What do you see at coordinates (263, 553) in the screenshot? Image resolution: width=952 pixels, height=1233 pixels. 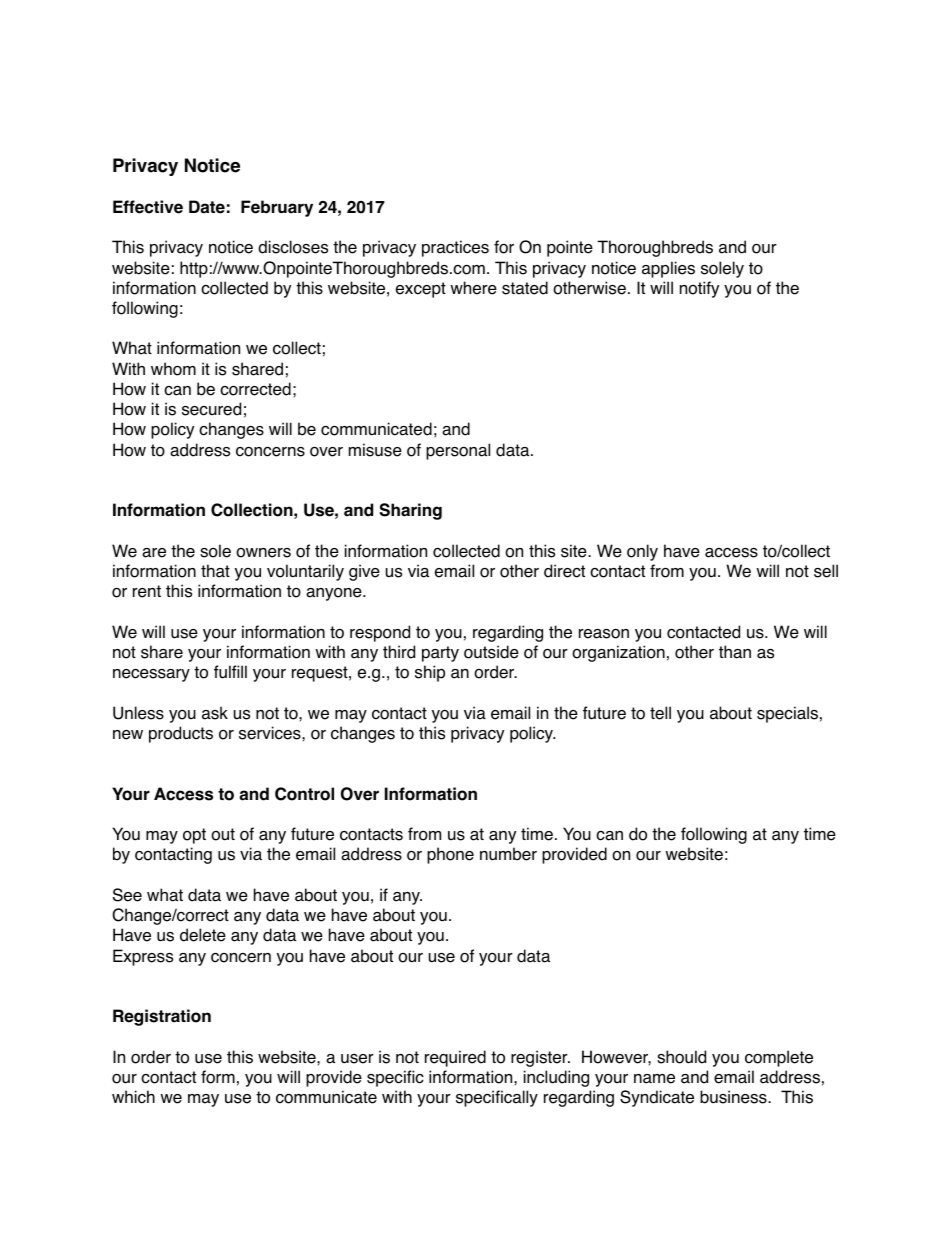 I see `owners` at bounding box center [263, 553].
